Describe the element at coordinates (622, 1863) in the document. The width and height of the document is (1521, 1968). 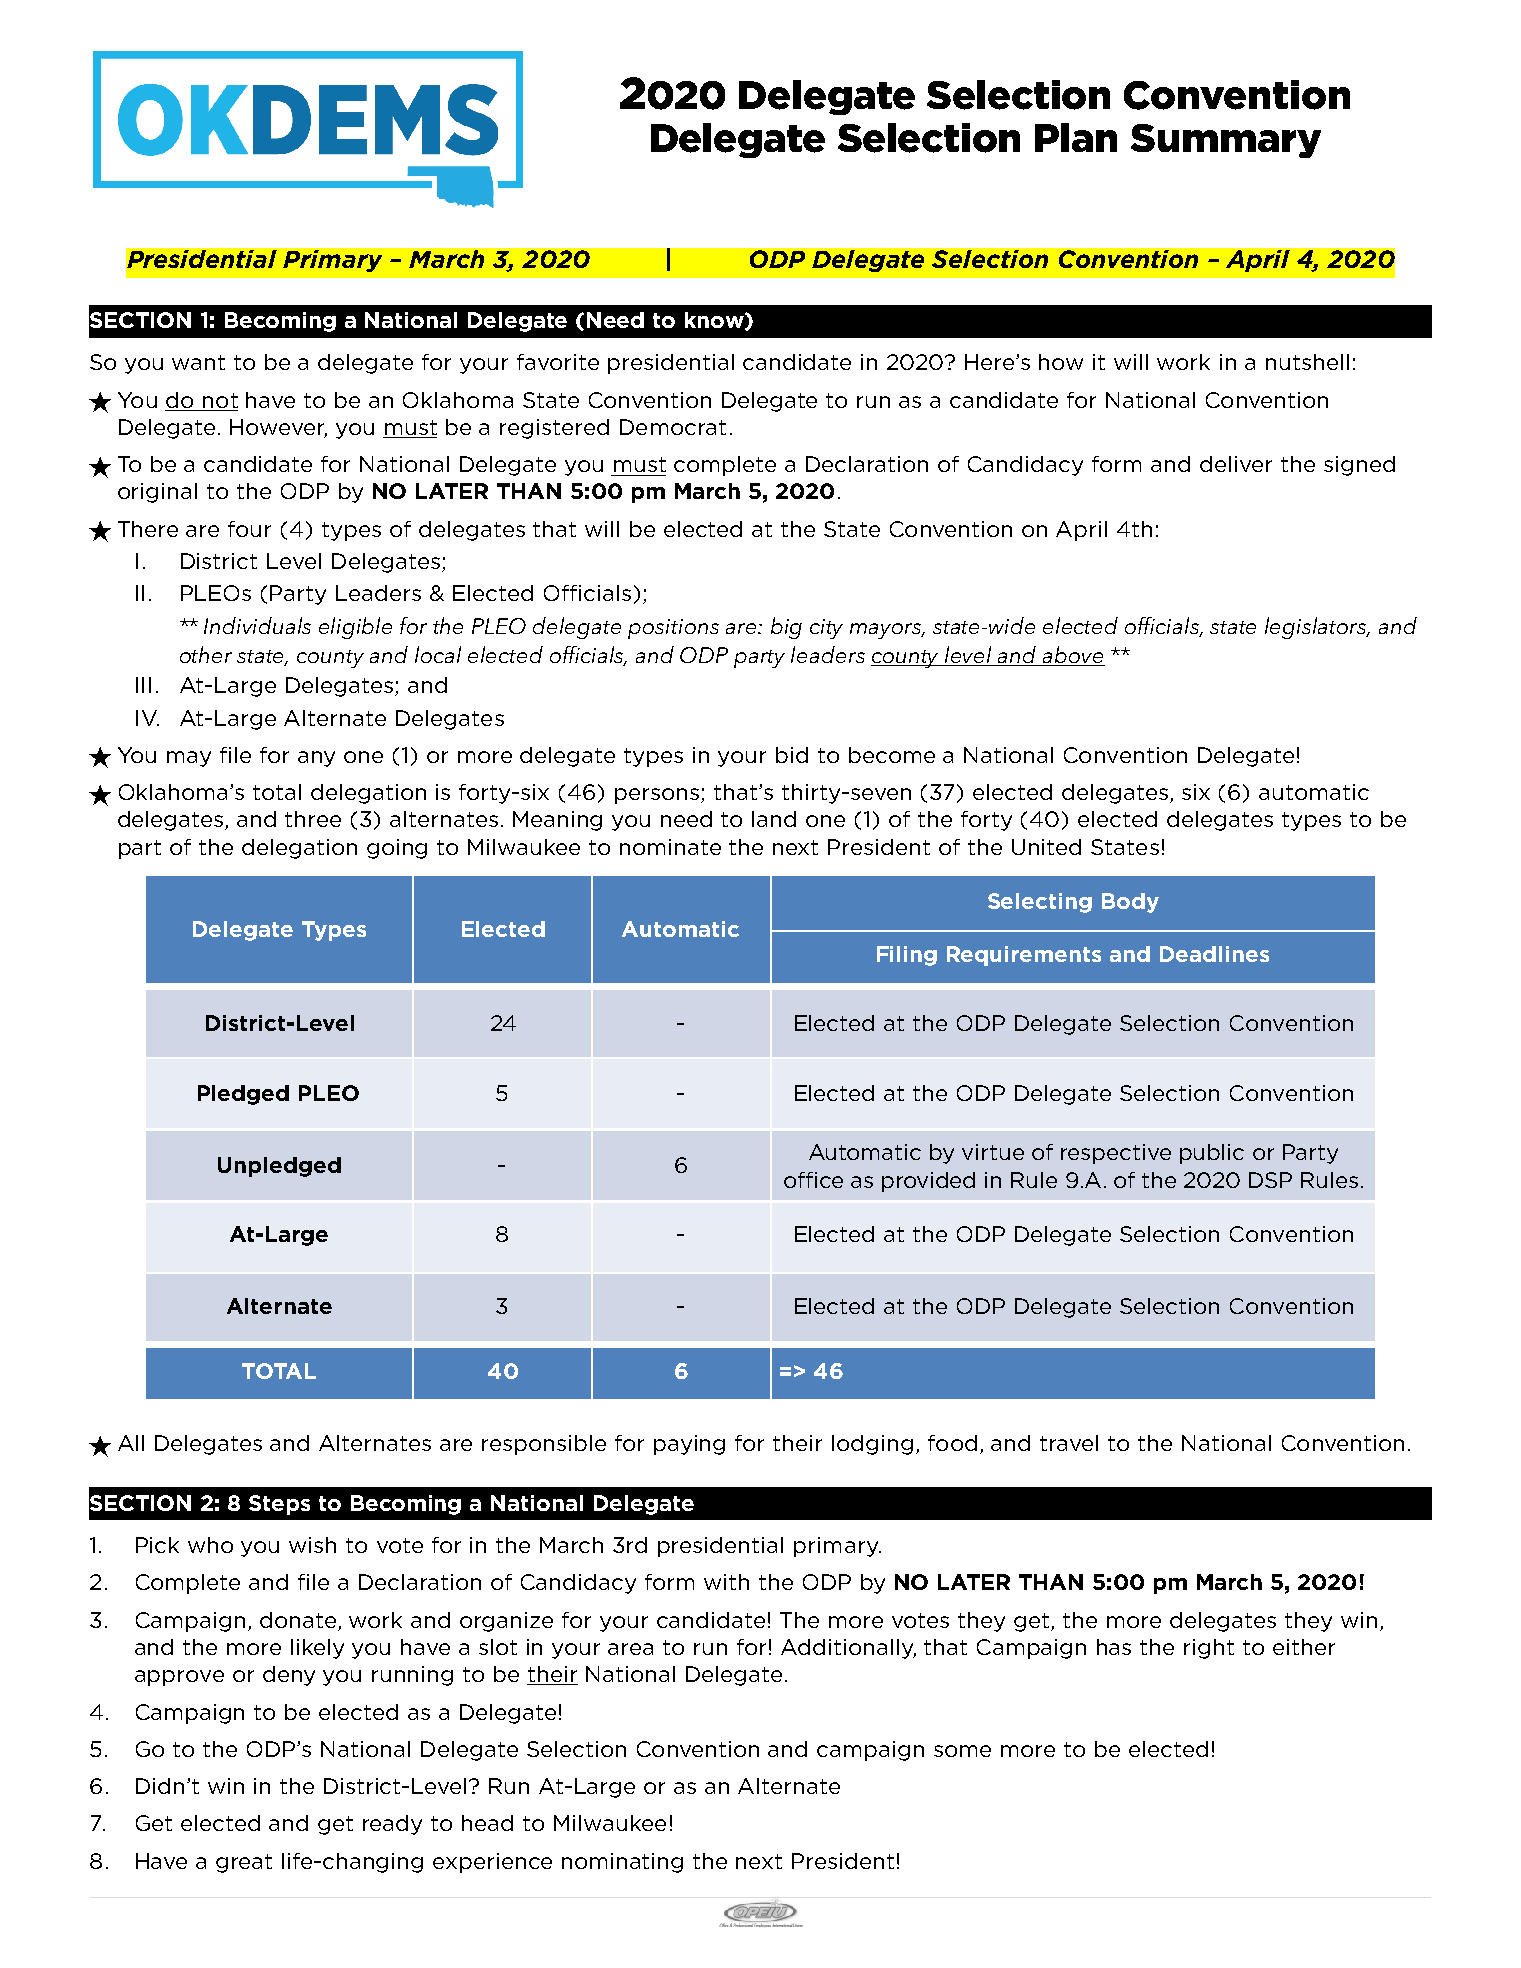
I see `nominating` at that location.
